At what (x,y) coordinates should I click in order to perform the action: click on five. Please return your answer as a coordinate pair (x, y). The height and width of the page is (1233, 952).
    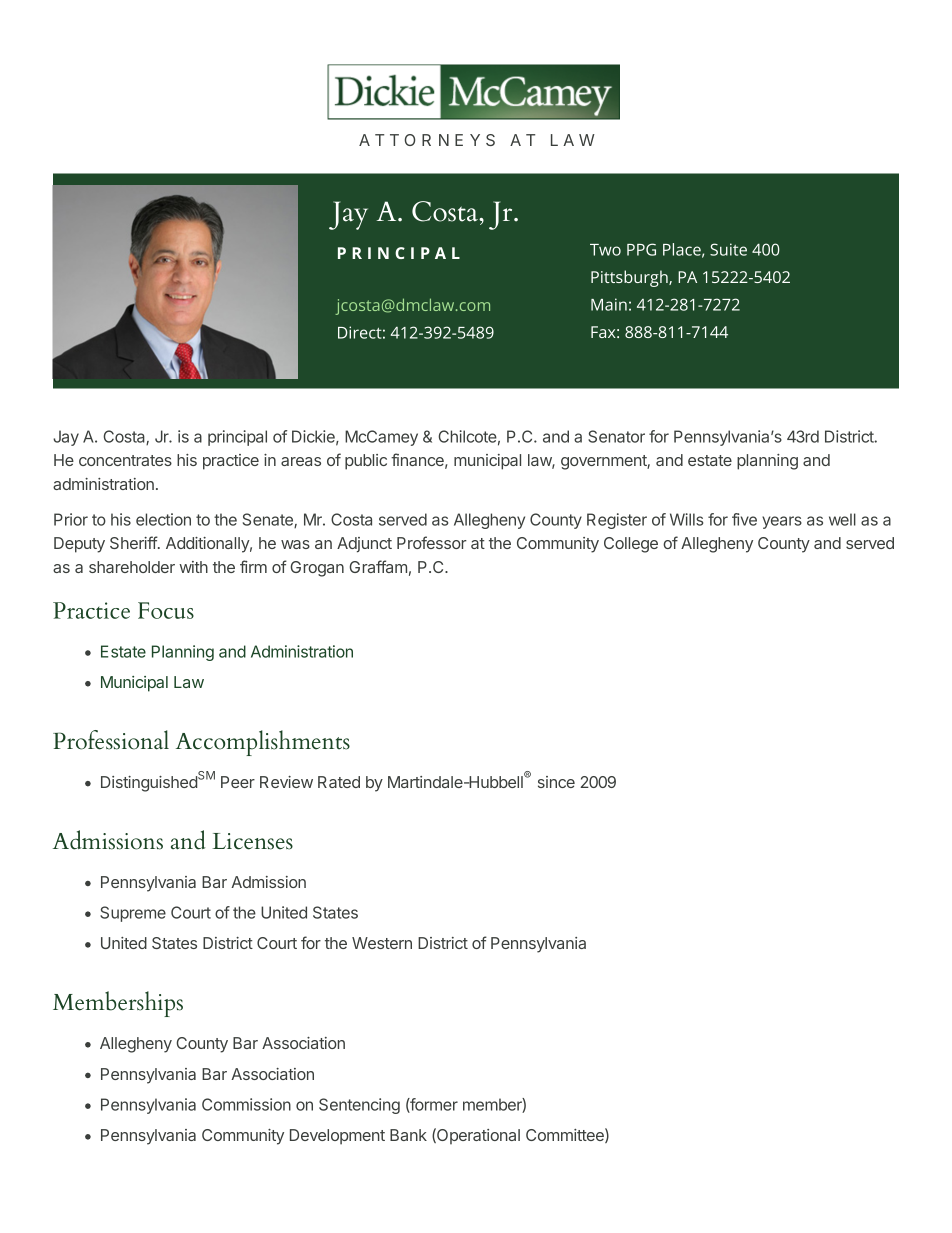
    Looking at the image, I should click on (744, 519).
